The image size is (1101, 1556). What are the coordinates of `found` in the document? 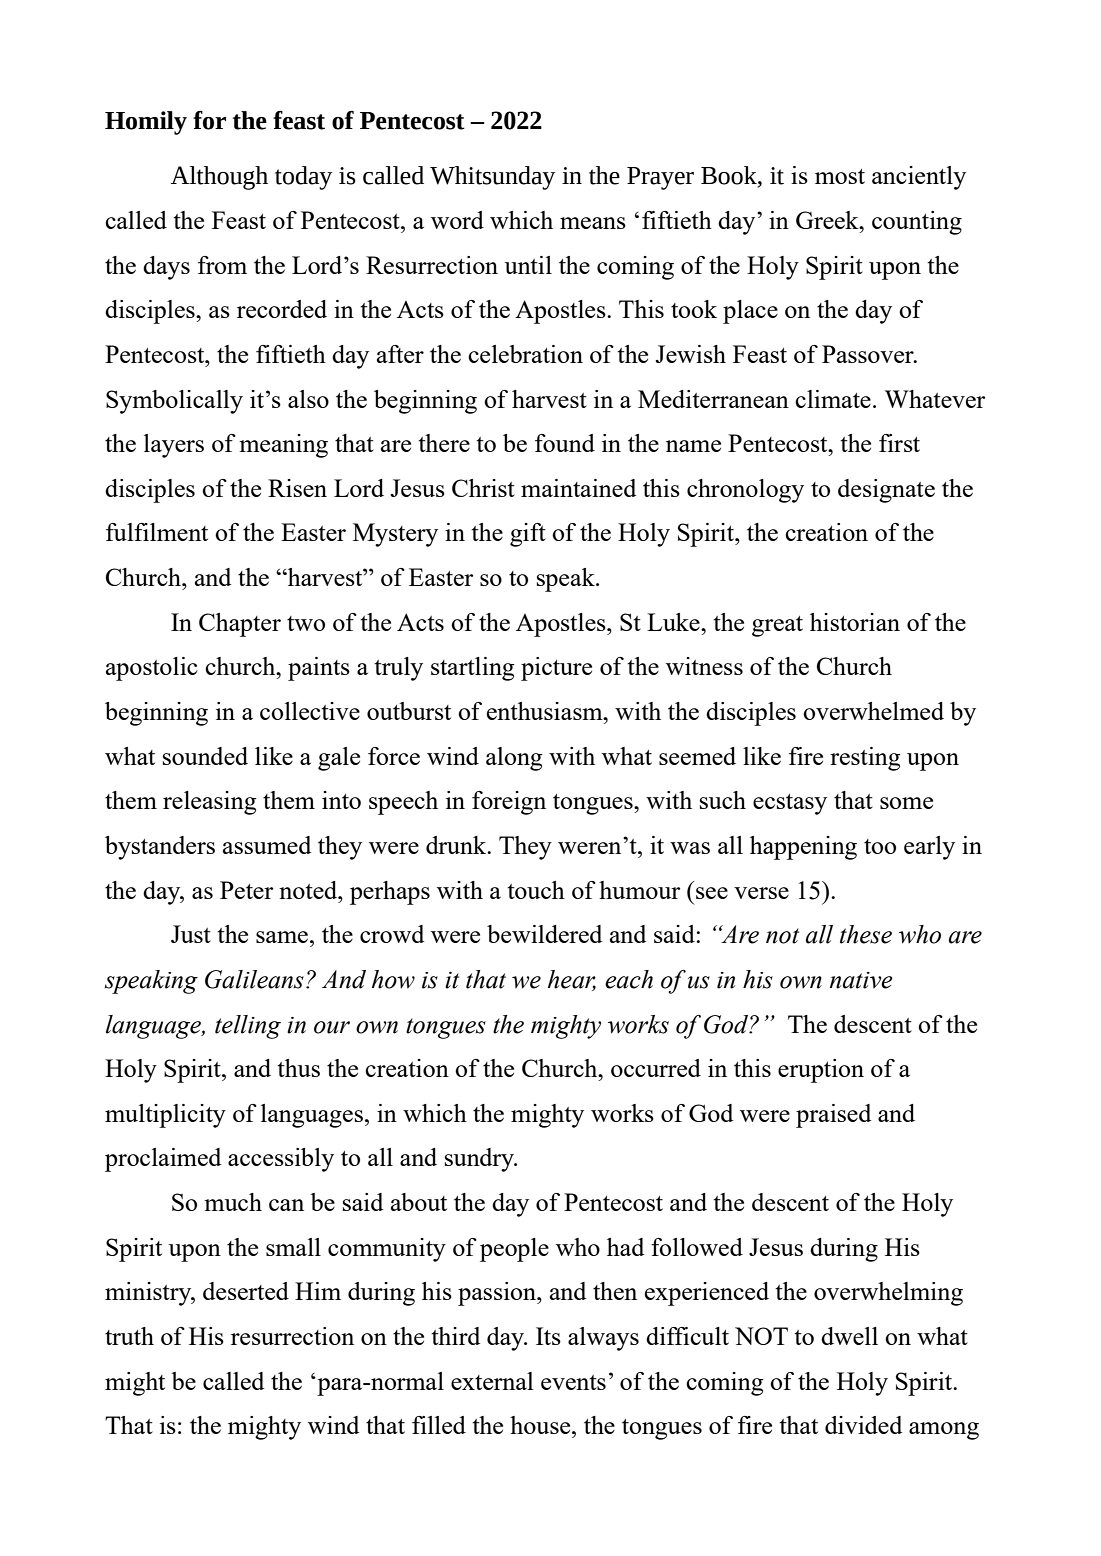 It's located at (565, 443).
